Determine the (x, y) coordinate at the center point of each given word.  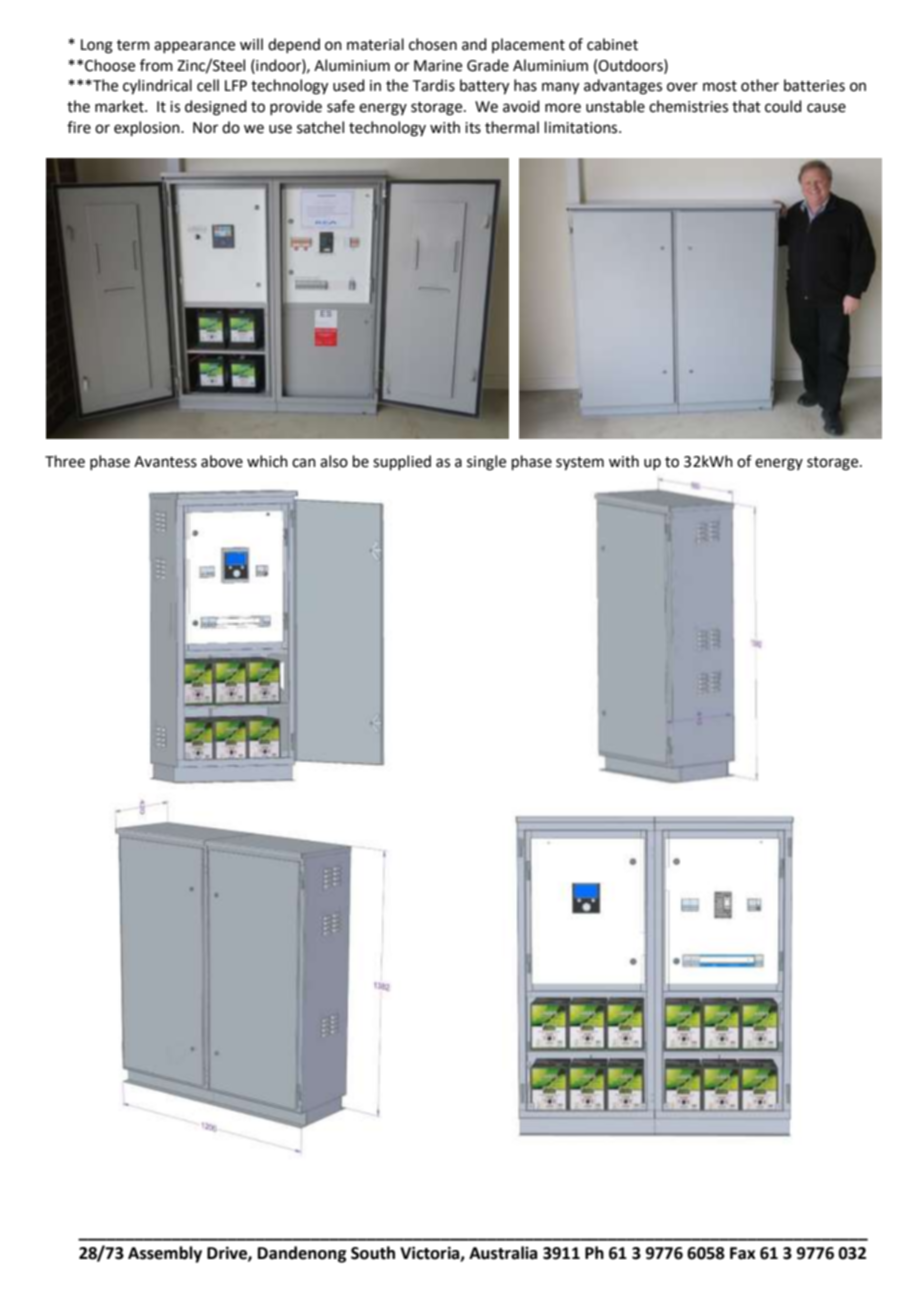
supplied (402, 462)
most (720, 86)
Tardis (434, 85)
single (486, 463)
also (334, 461)
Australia (503, 1253)
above (222, 461)
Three (65, 461)
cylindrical (157, 87)
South (373, 1253)
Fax (743, 1253)
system (580, 464)
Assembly (165, 1254)
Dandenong (302, 1254)
